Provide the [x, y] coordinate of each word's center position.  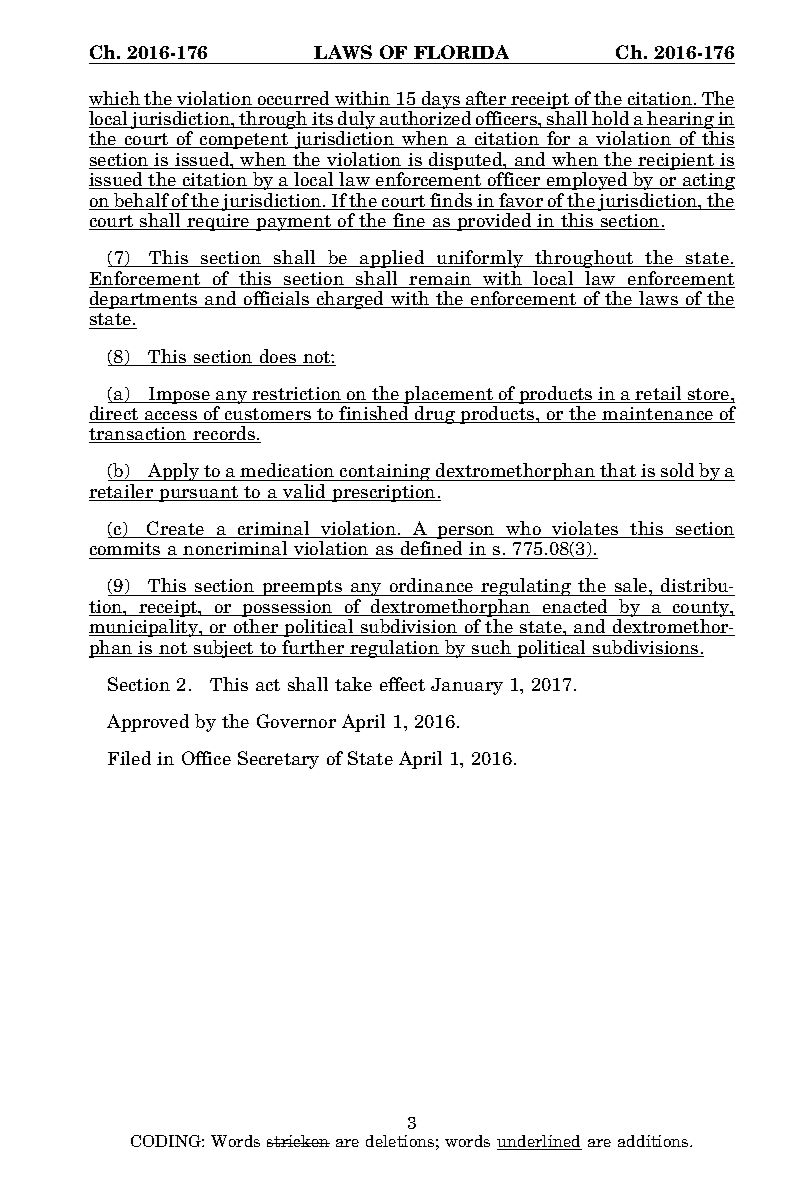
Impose [180, 395]
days [440, 100]
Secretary [278, 760]
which [115, 99]
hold [611, 119]
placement [449, 395]
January [467, 686]
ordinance [432, 587]
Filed [129, 758]
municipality [145, 628]
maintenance [658, 415]
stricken [298, 1141]
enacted [575, 607]
